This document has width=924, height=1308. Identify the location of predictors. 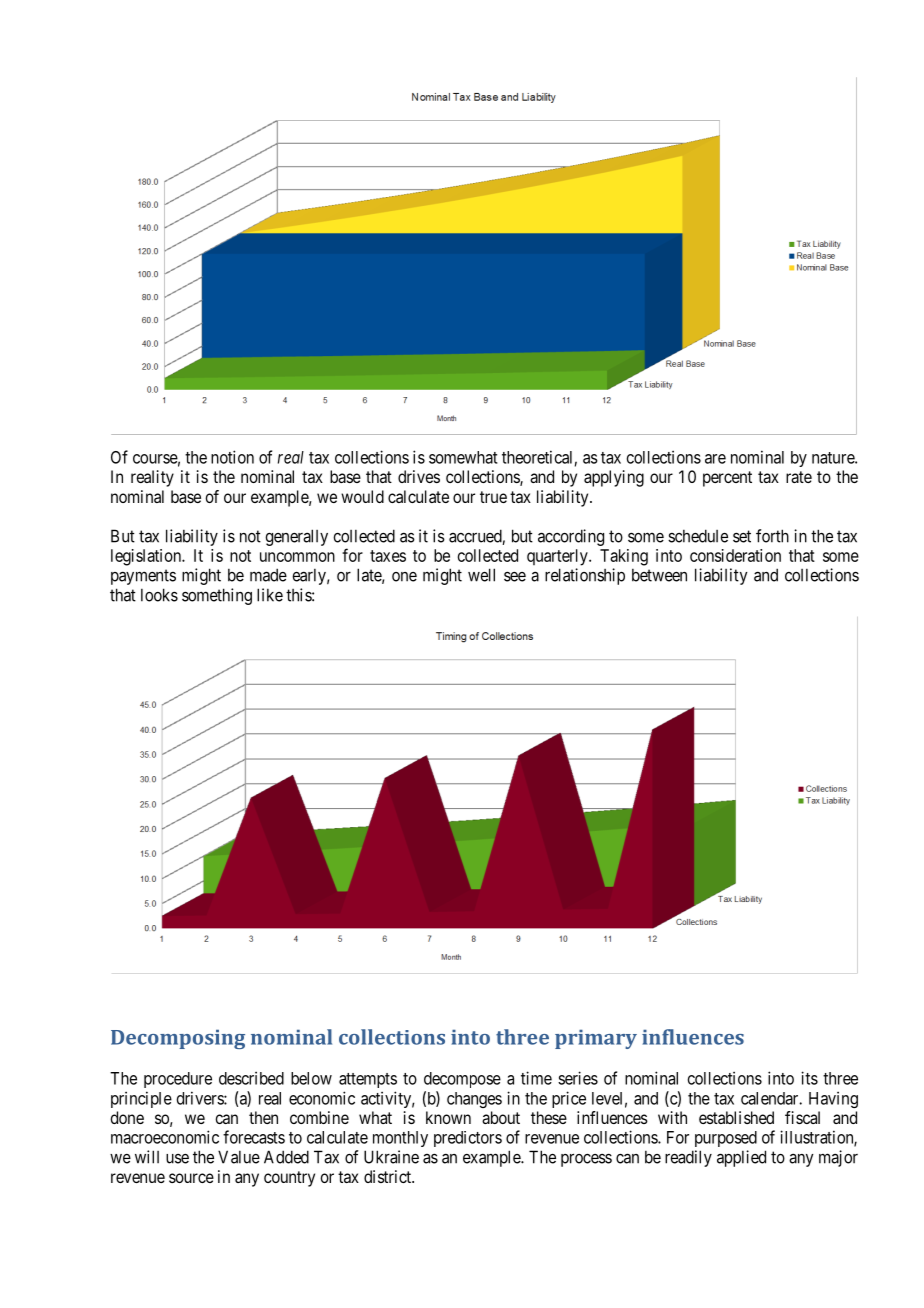
(468, 1139).
